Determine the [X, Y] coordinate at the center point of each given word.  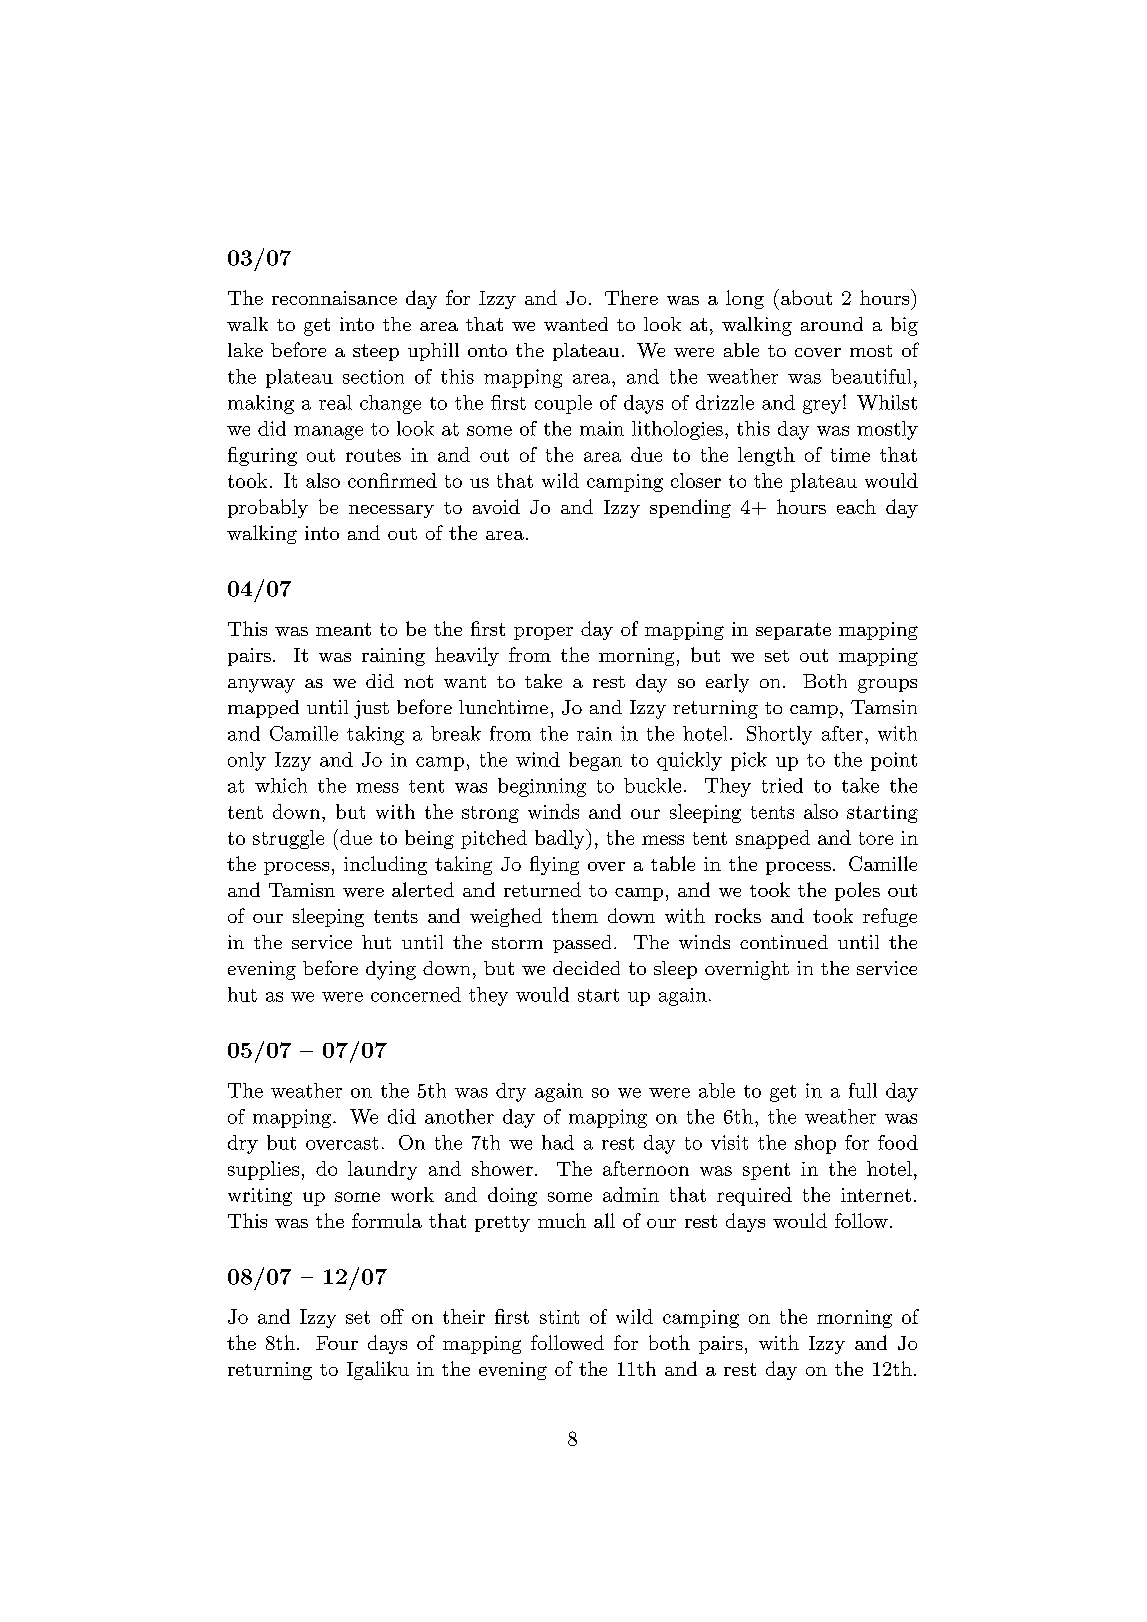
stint [559, 1317]
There [631, 297]
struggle [288, 839]
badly [561, 839]
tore [876, 838]
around [832, 324]
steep [376, 352]
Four [337, 1343]
